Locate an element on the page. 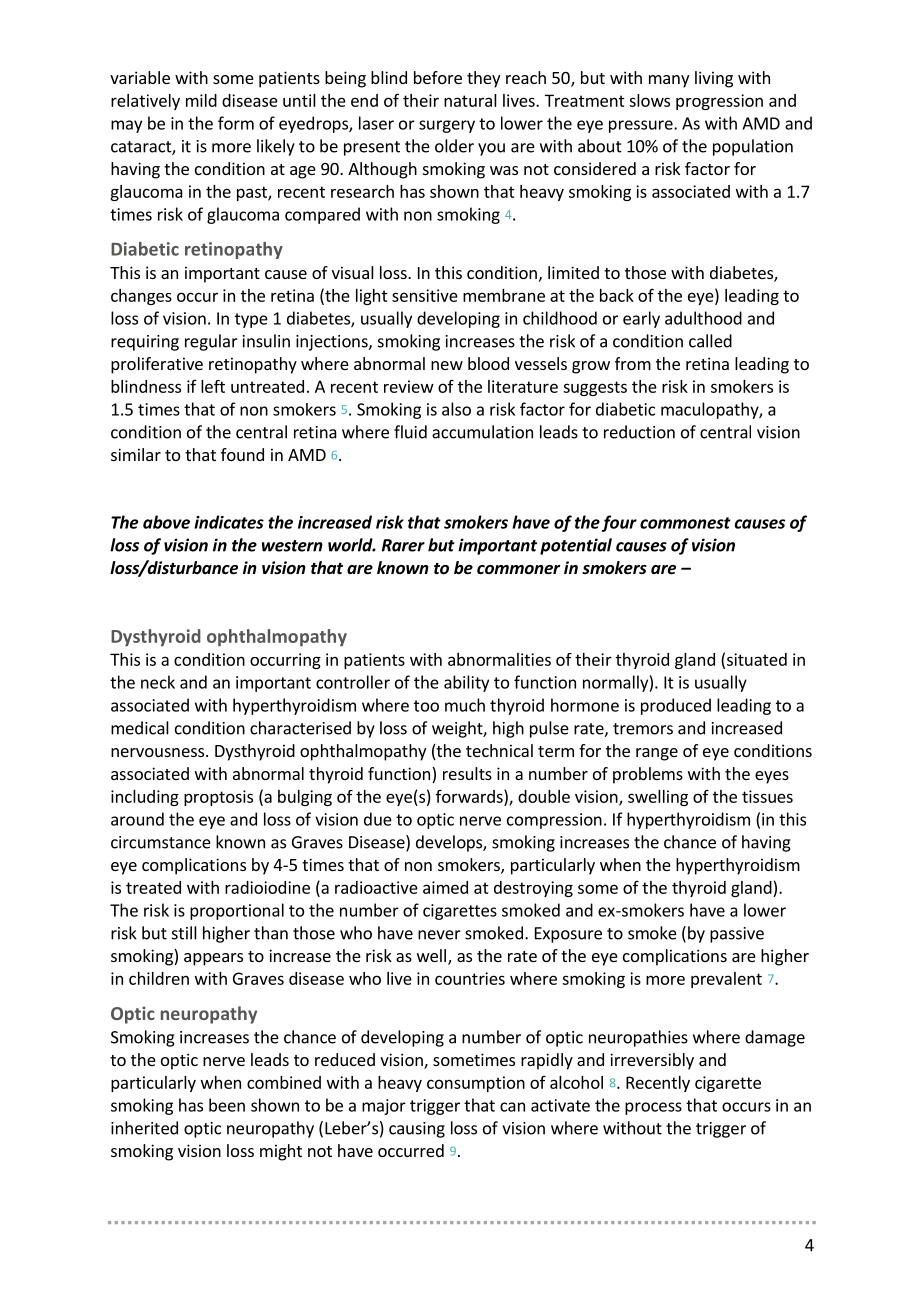 This page has height=1309, width=924. commonest is located at coordinates (685, 523).
